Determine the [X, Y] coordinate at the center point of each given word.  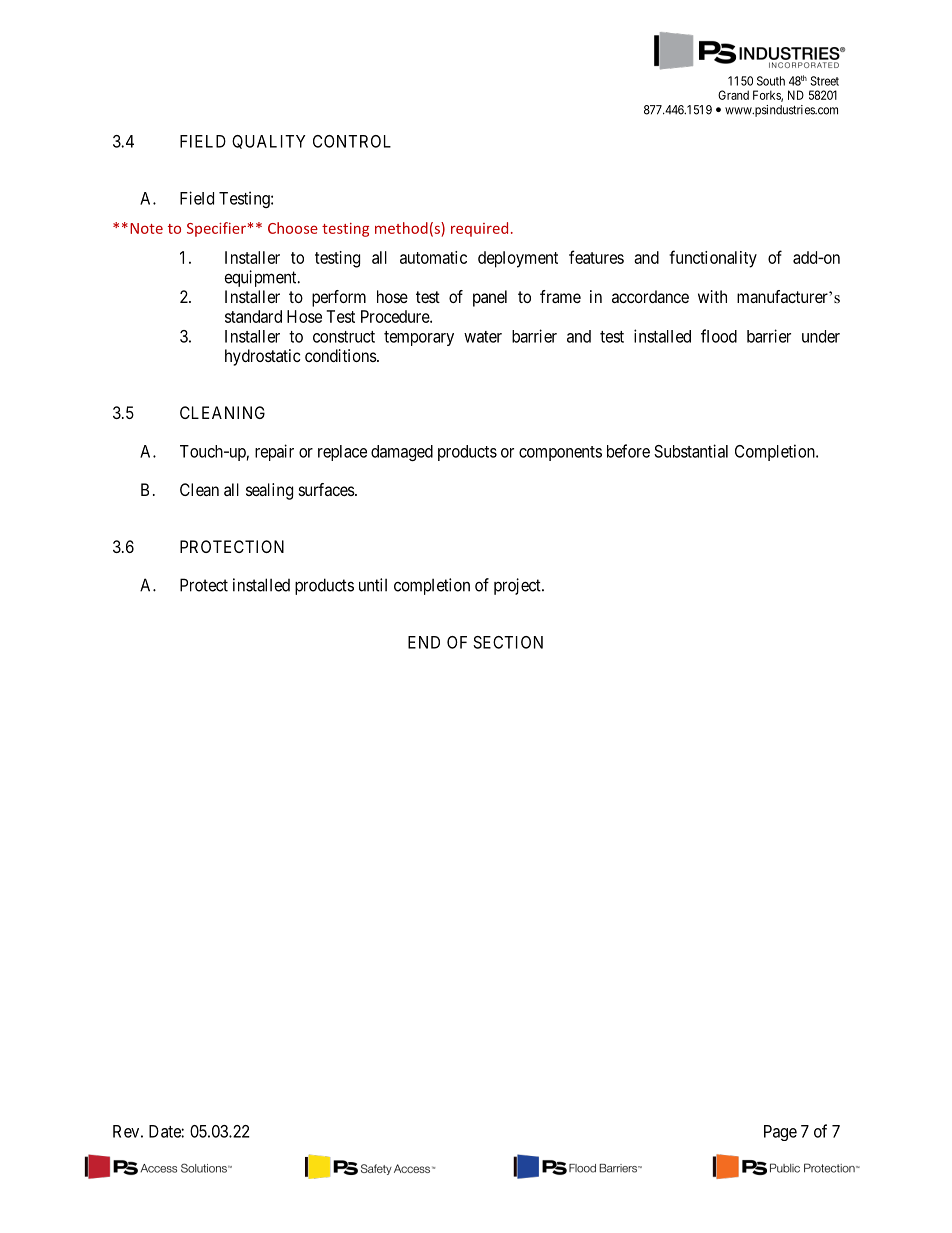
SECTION [508, 642]
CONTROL [352, 141]
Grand [733, 95]
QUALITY [269, 142]
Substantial [691, 451]
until [373, 585]
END [424, 642]
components [560, 453]
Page [780, 1133]
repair [274, 452]
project [518, 586]
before [628, 451]
